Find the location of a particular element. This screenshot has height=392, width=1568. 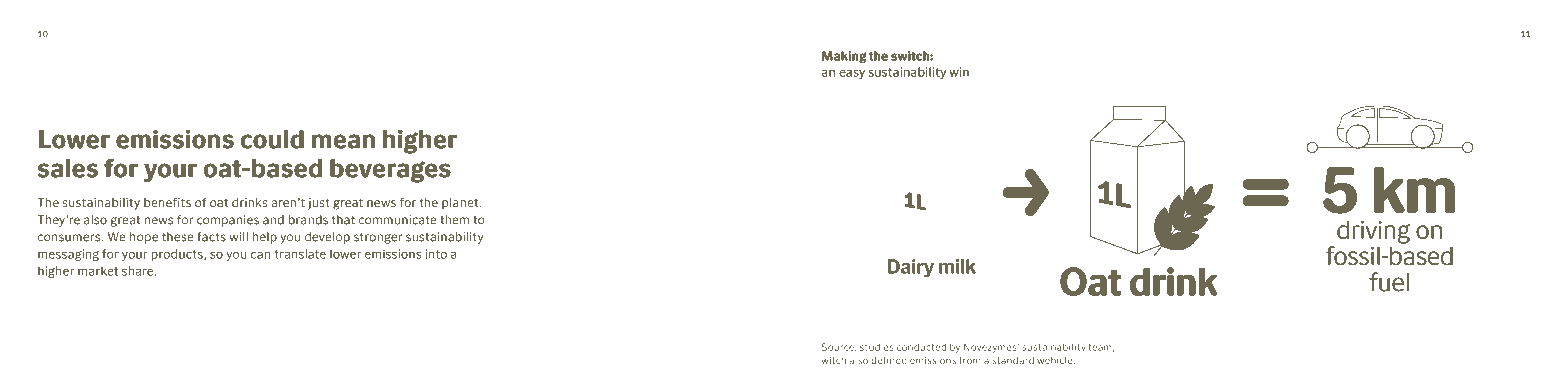

win is located at coordinates (959, 72).
